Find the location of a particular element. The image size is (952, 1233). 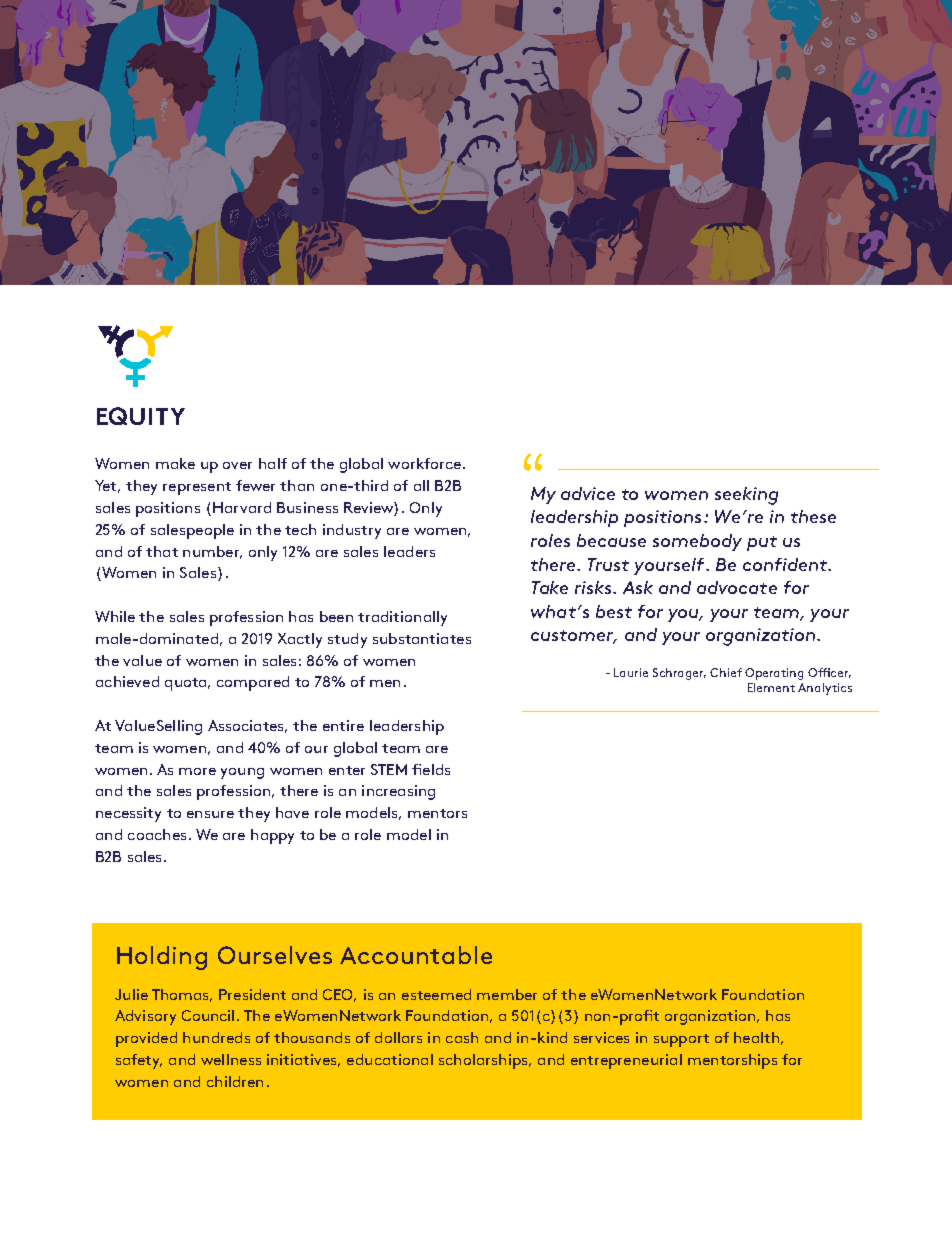

Holding is located at coordinates (162, 958).
